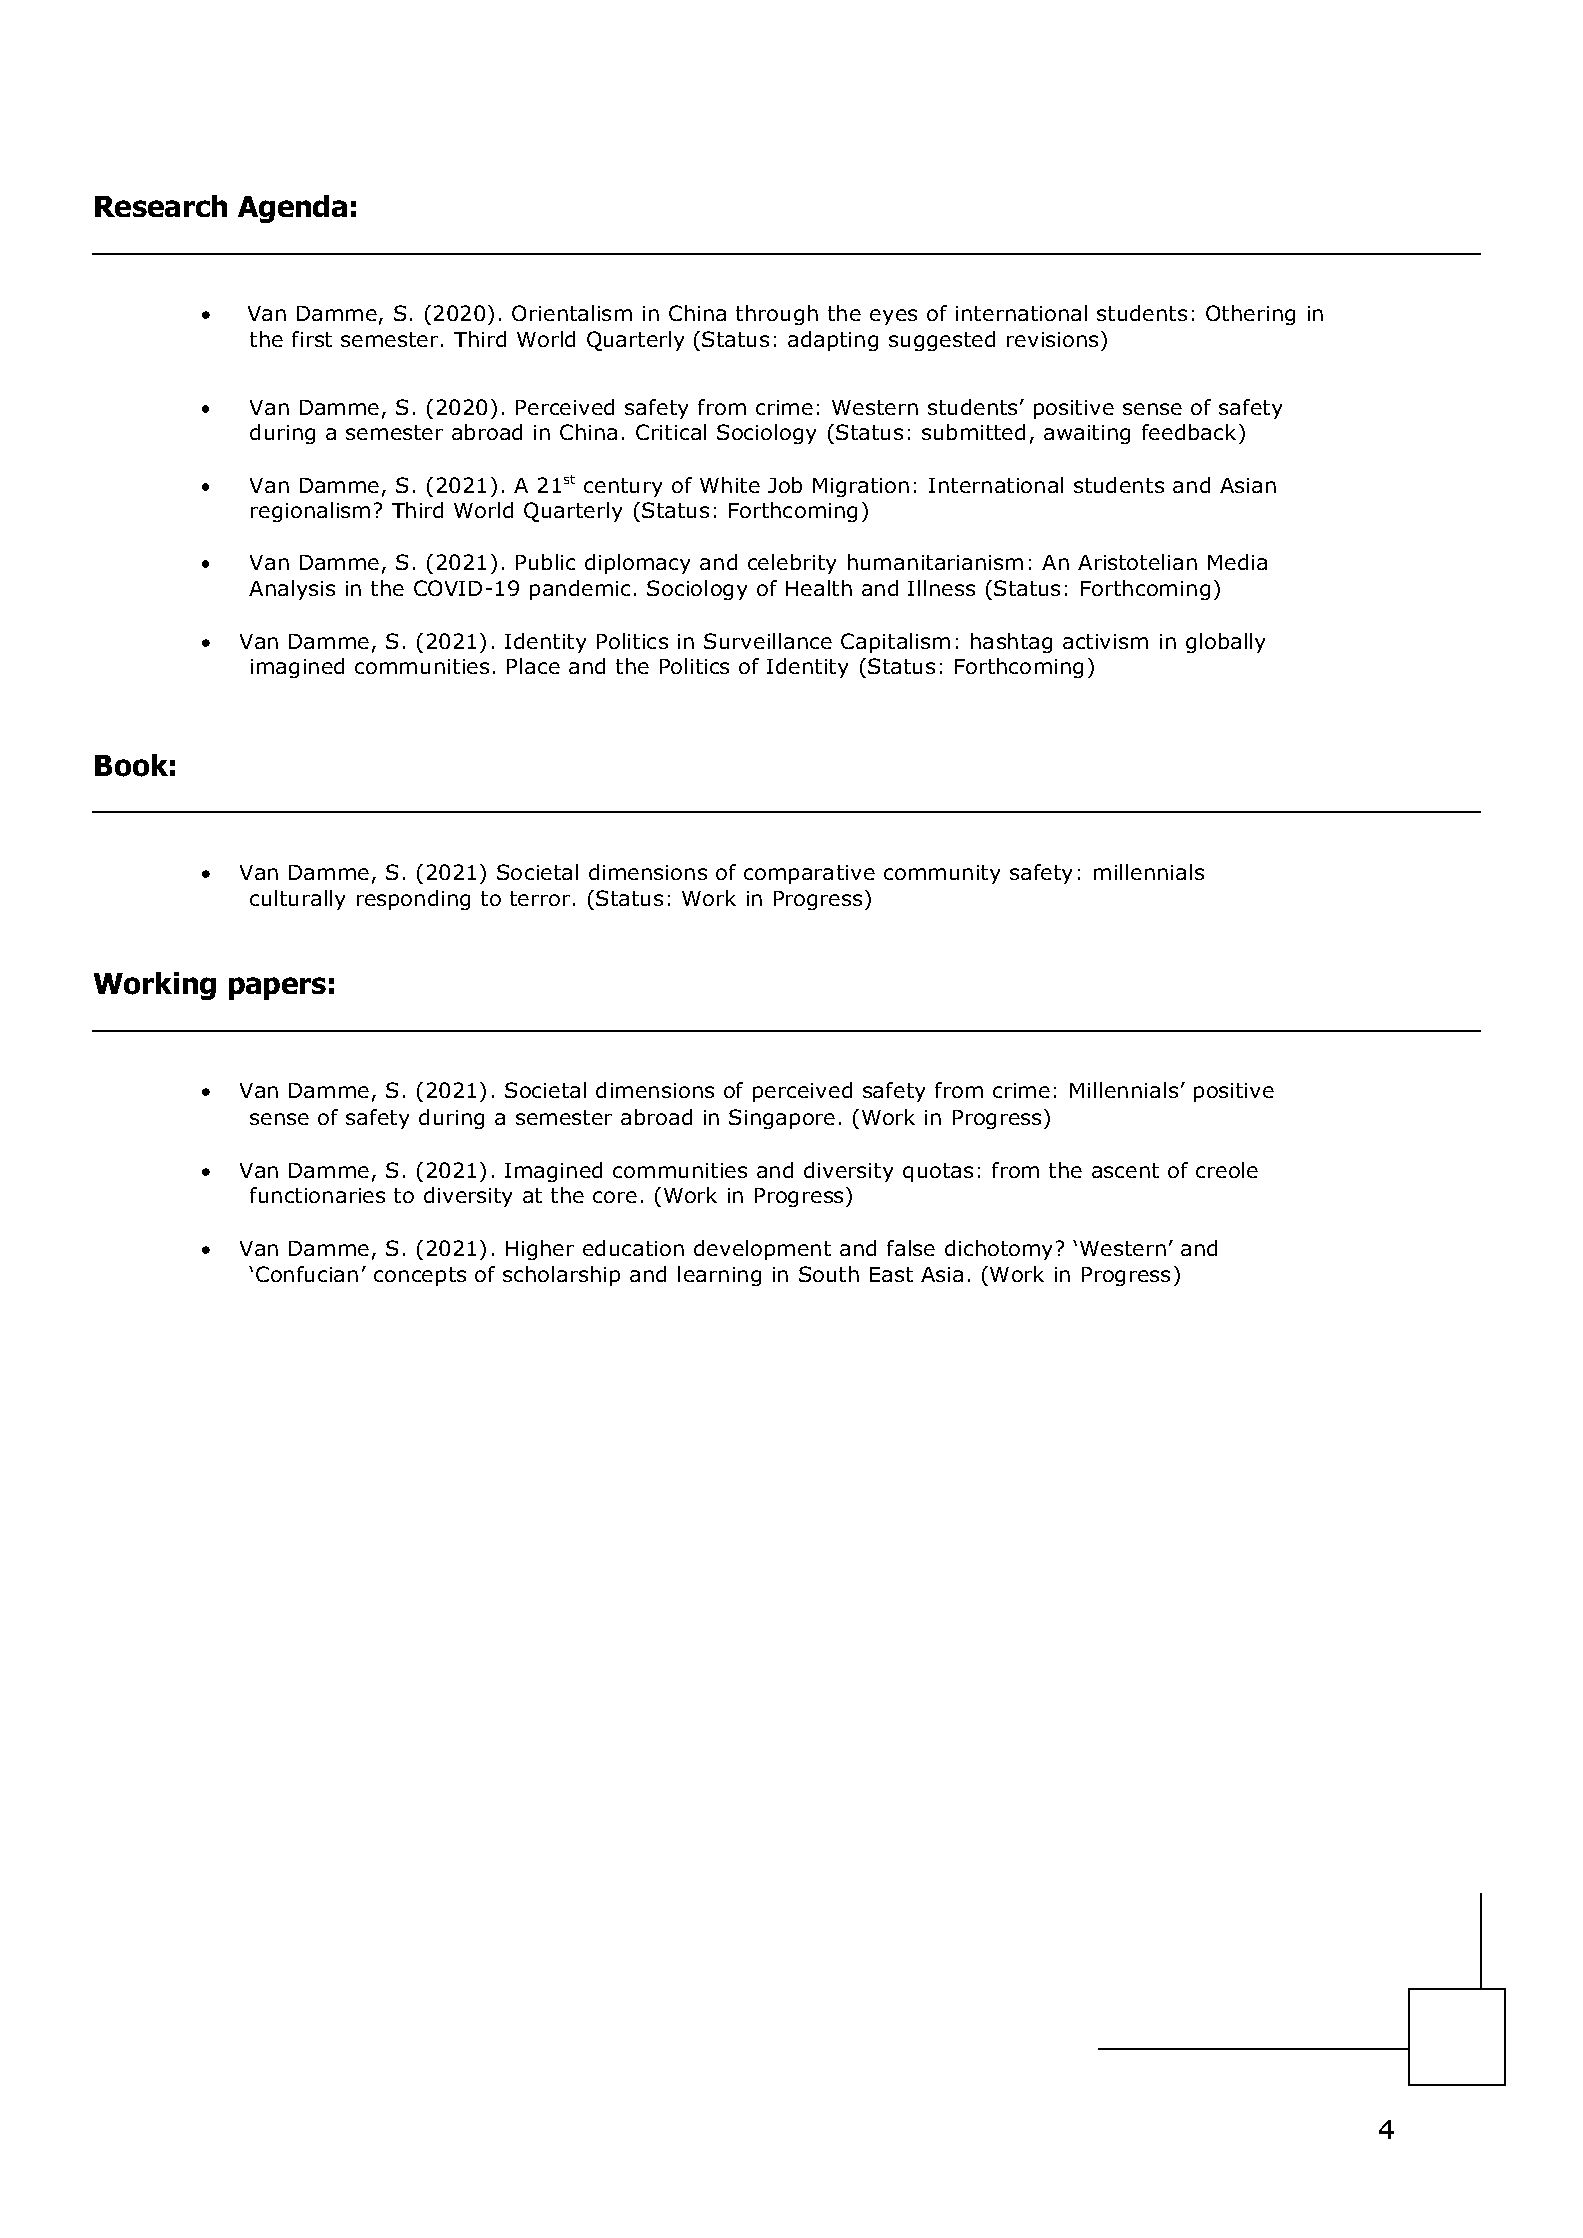 The width and height of the image is (1583, 2238). I want to click on through, so click(777, 315).
